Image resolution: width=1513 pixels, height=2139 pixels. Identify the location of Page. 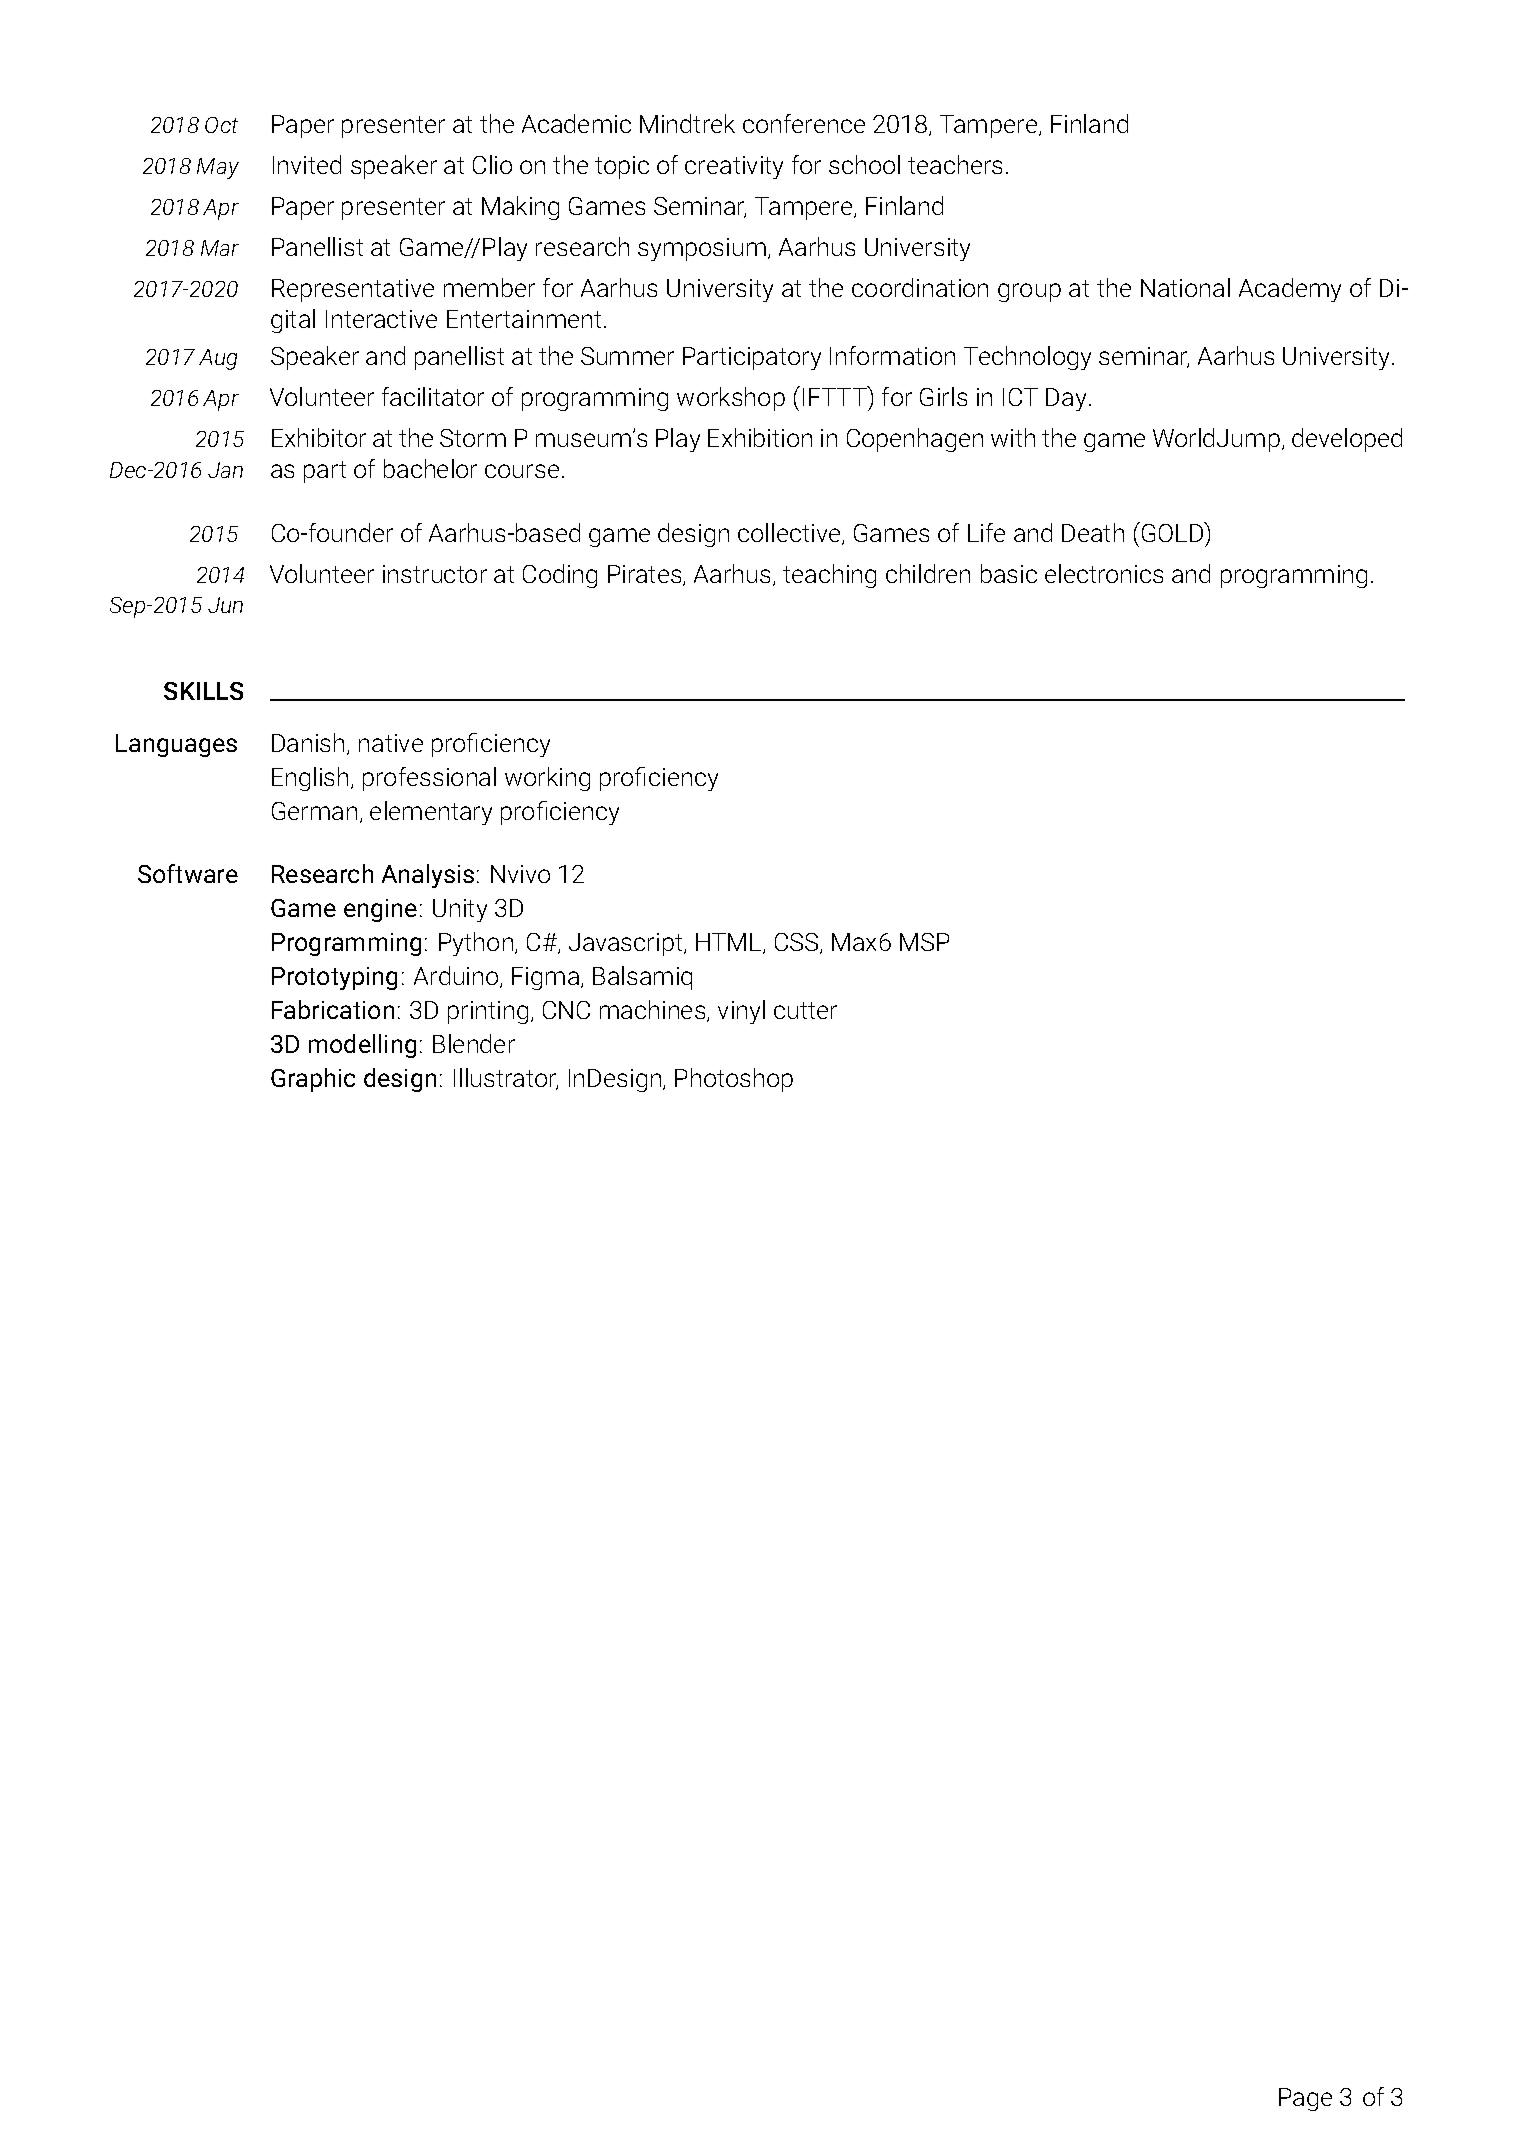
(1305, 2099).
